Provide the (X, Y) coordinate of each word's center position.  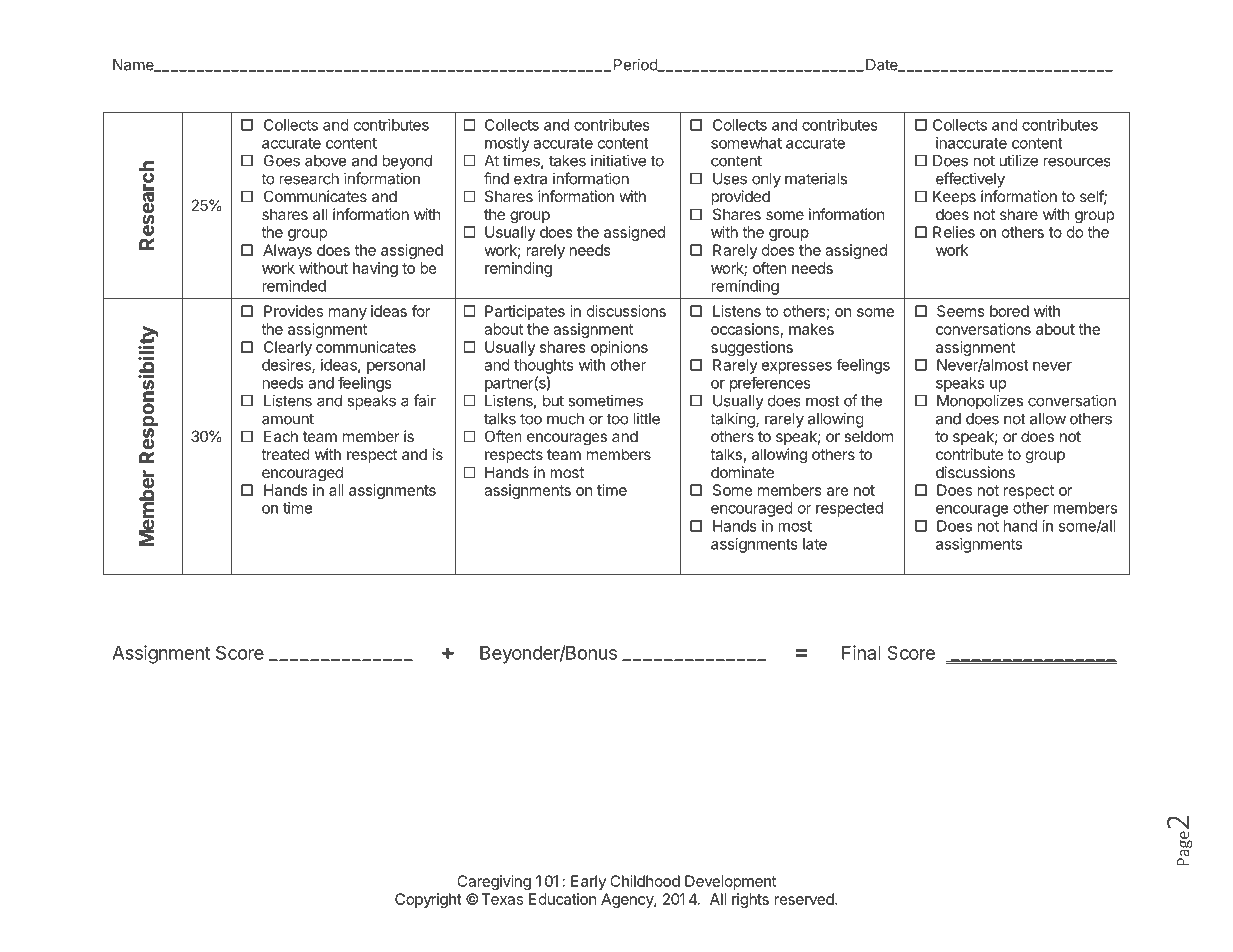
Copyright (428, 900)
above (326, 161)
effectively (970, 180)
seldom (868, 436)
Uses (730, 179)
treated (285, 454)
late (815, 544)
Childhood (645, 881)
